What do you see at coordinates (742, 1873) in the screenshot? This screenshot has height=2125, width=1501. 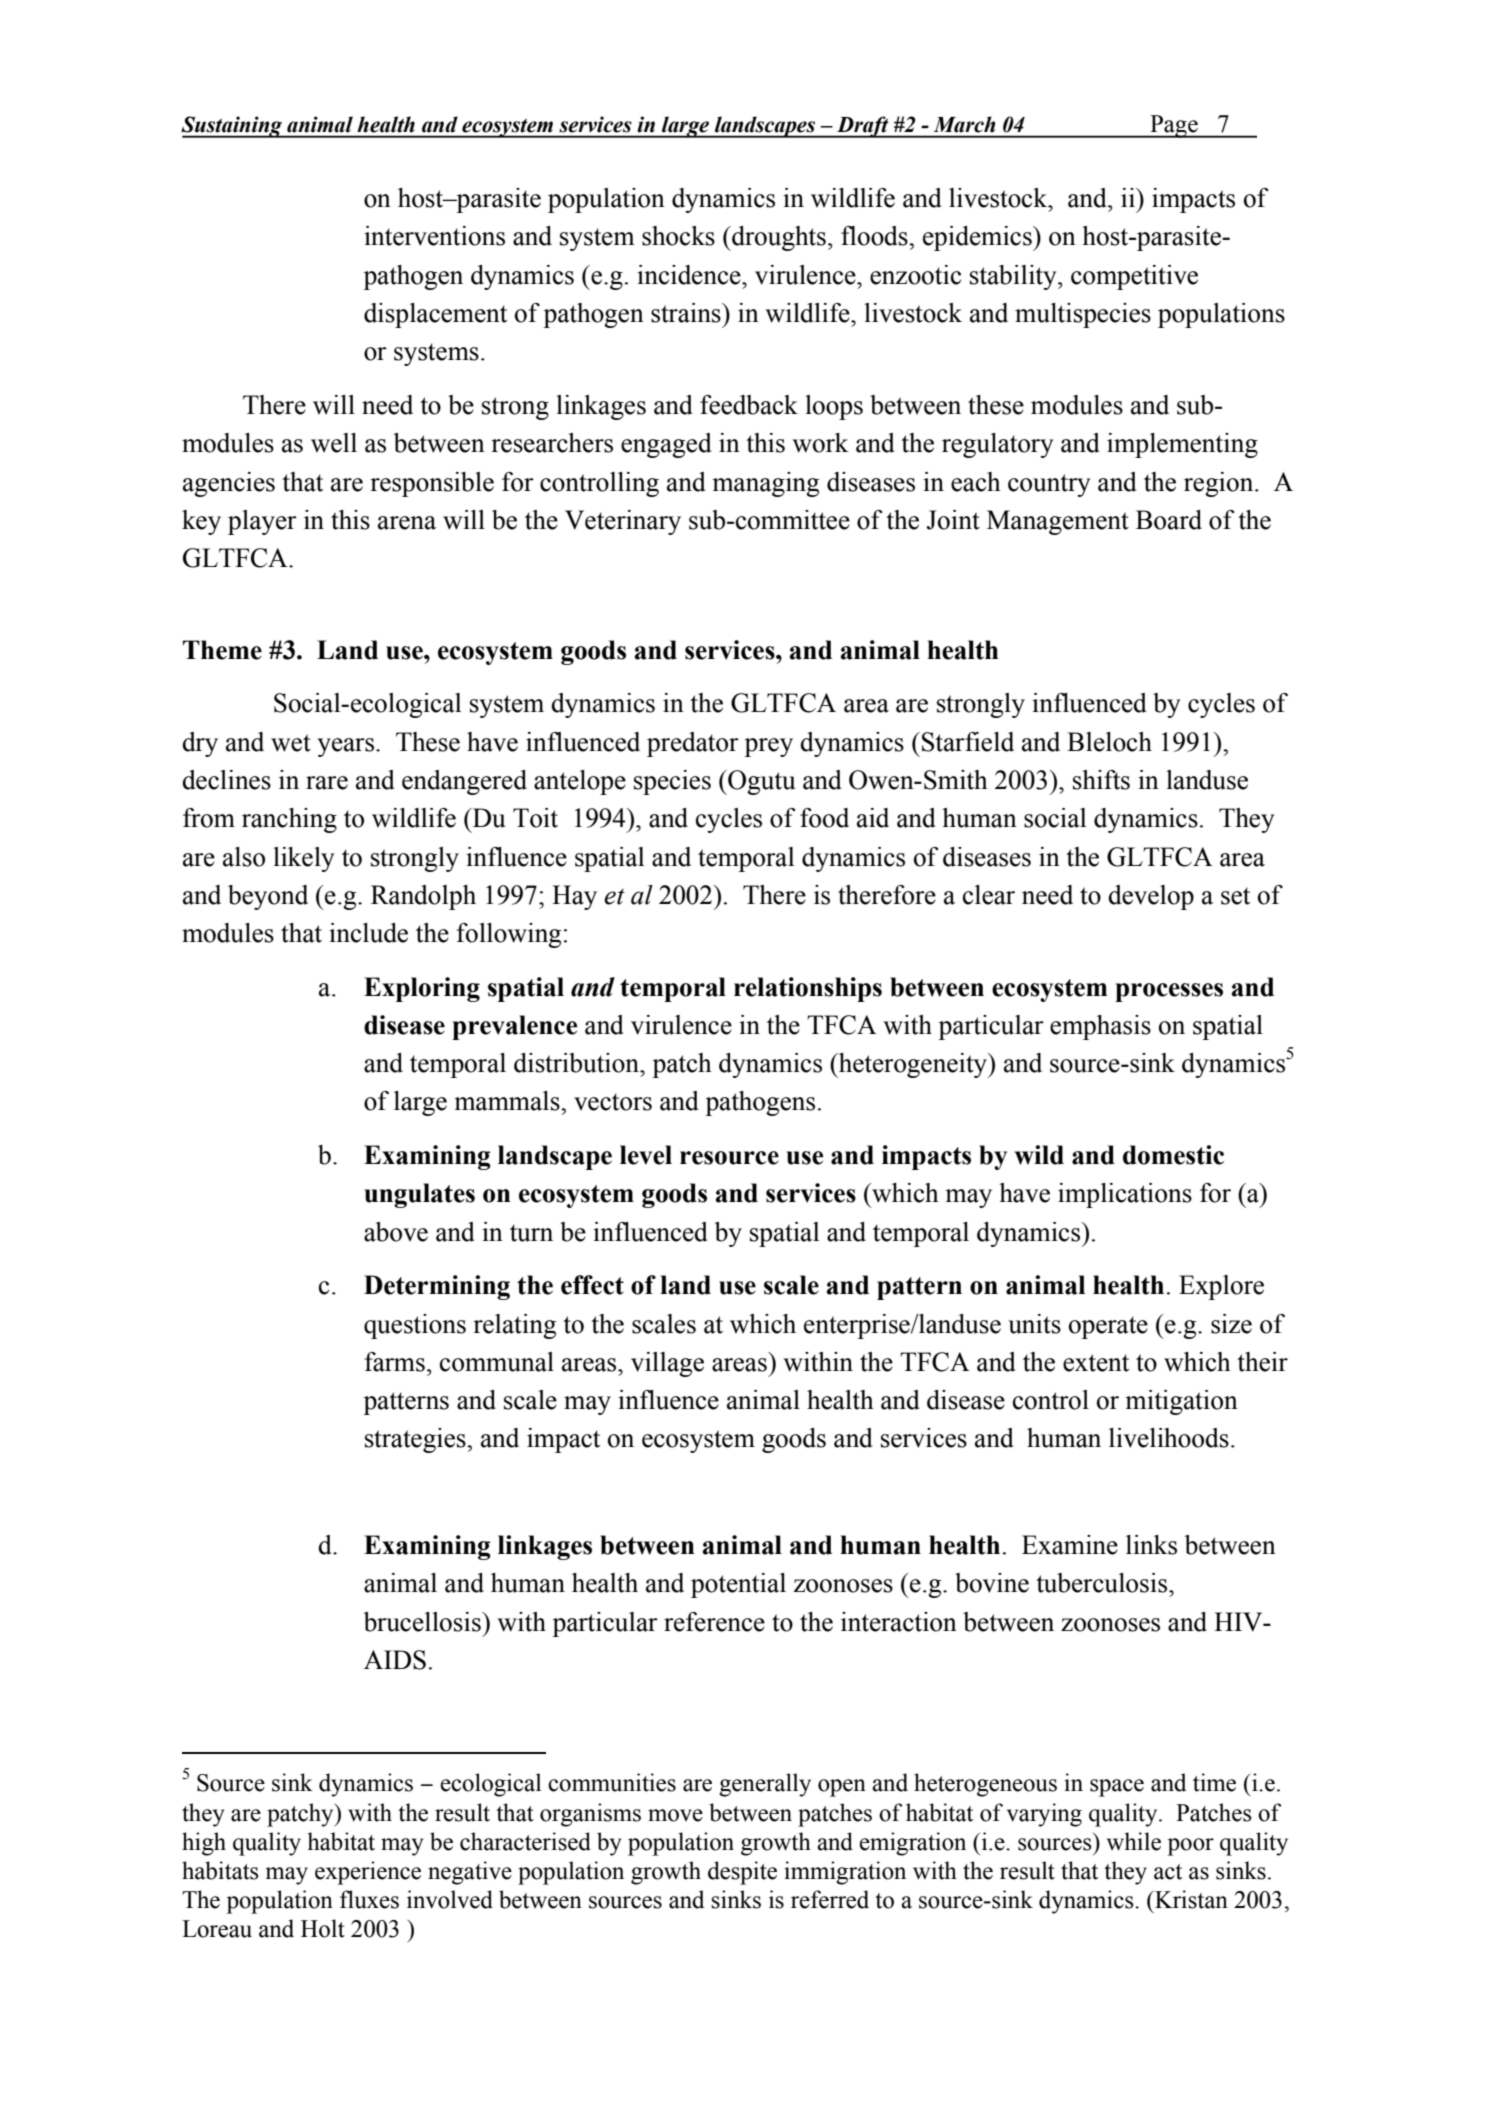 I see `despite` at bounding box center [742, 1873].
